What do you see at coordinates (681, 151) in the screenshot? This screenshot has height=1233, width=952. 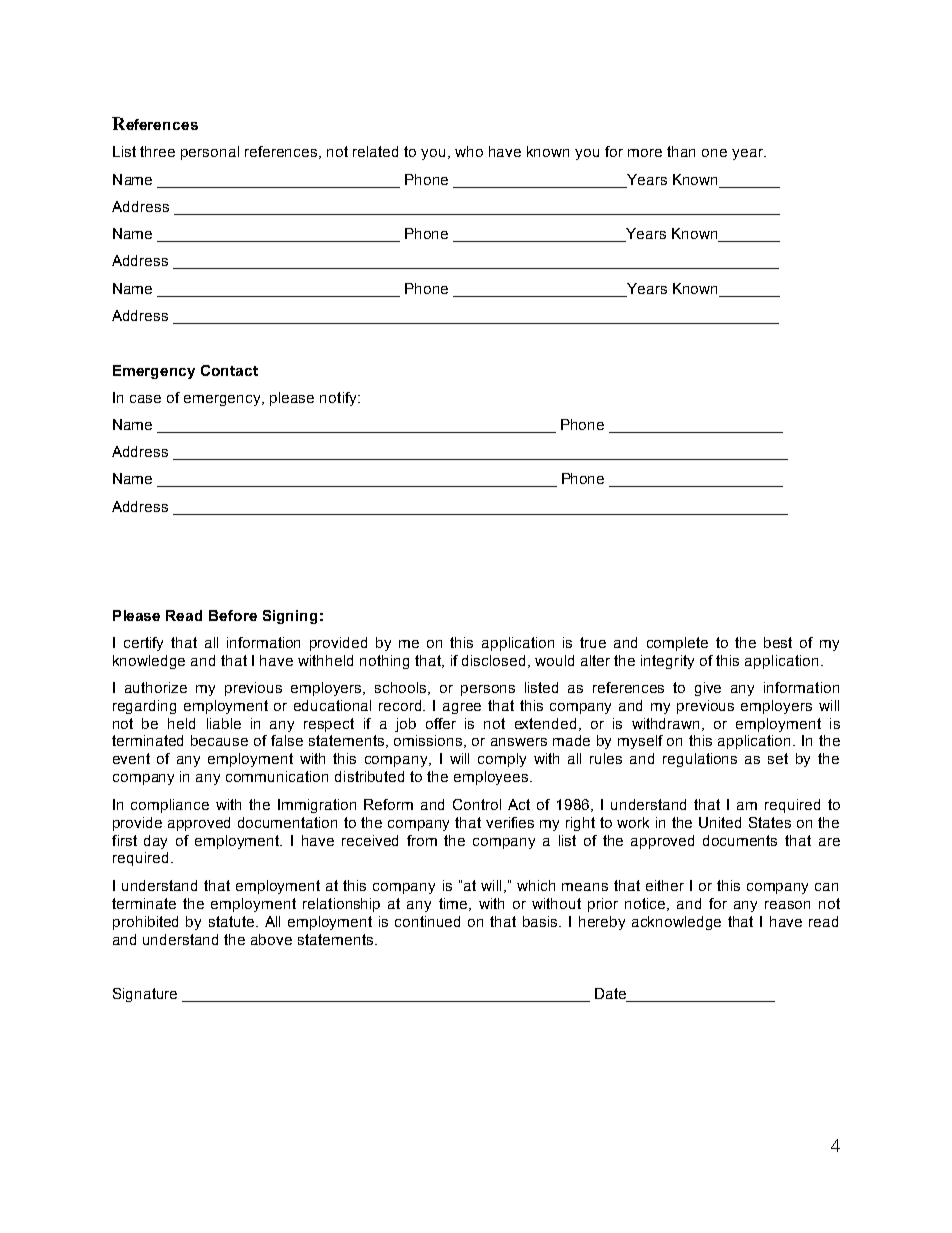 I see `than` at bounding box center [681, 151].
